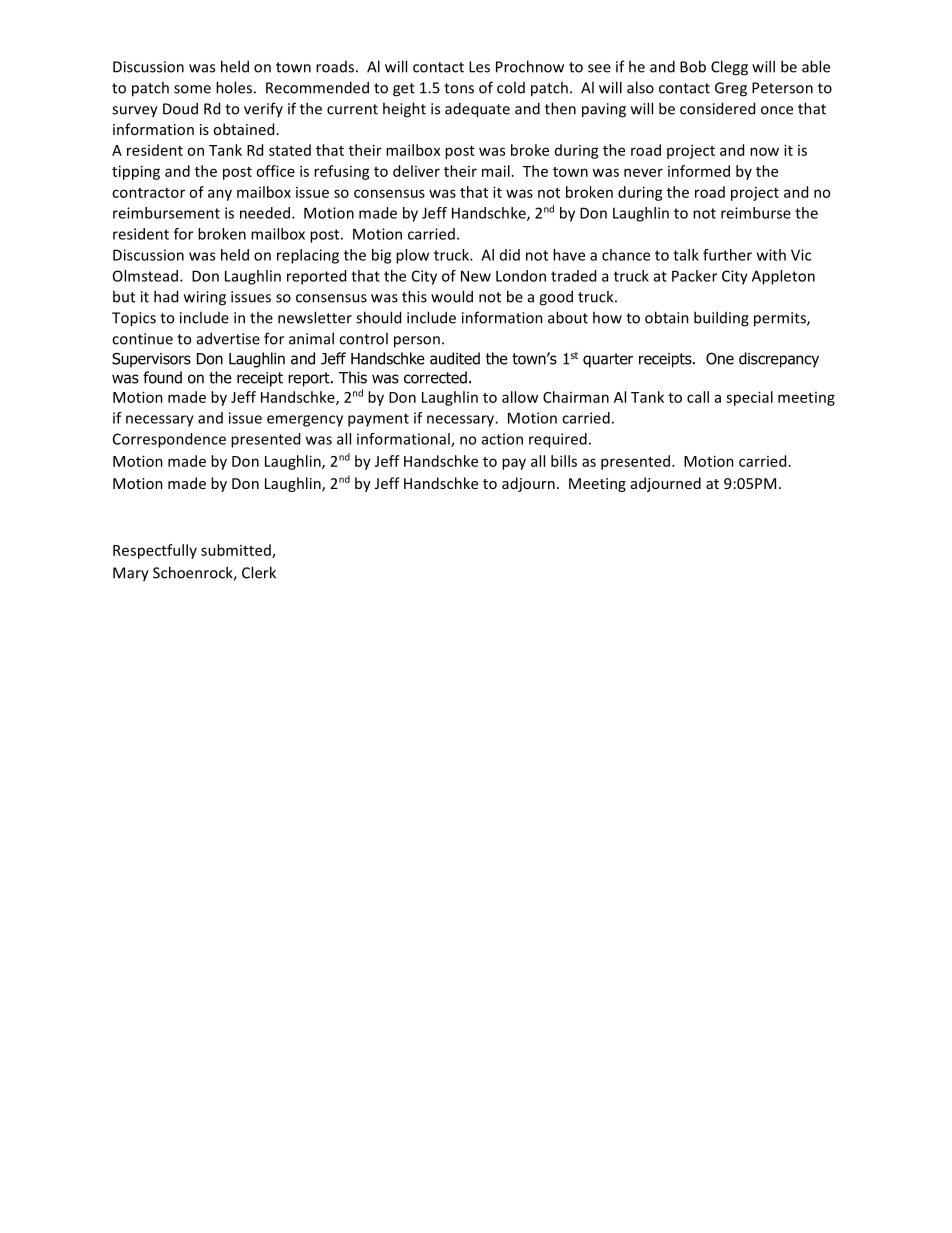  I want to click on Clerk, so click(259, 572).
